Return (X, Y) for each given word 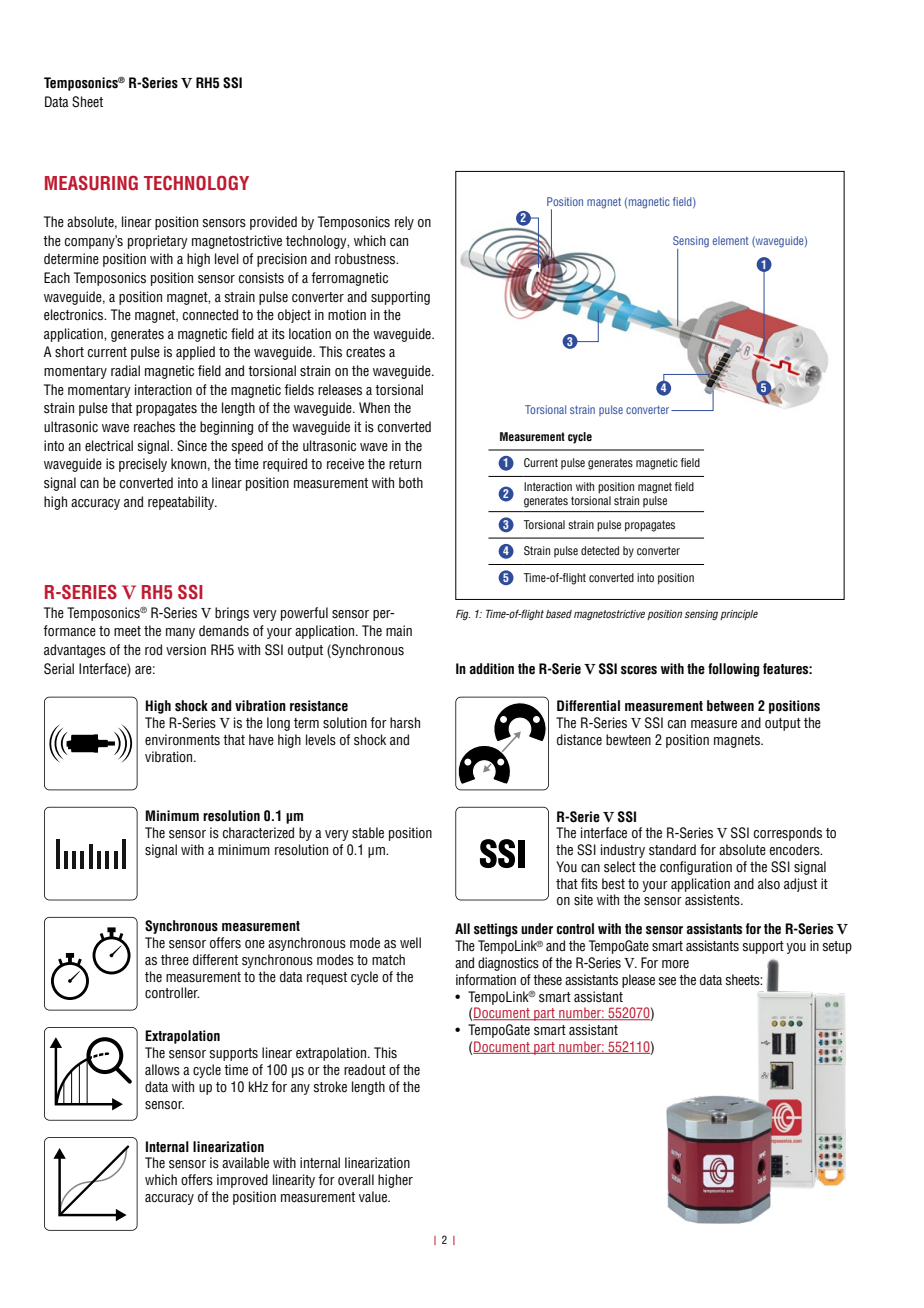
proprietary (158, 242)
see (667, 981)
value (374, 1197)
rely (404, 223)
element (730, 240)
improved (242, 1181)
